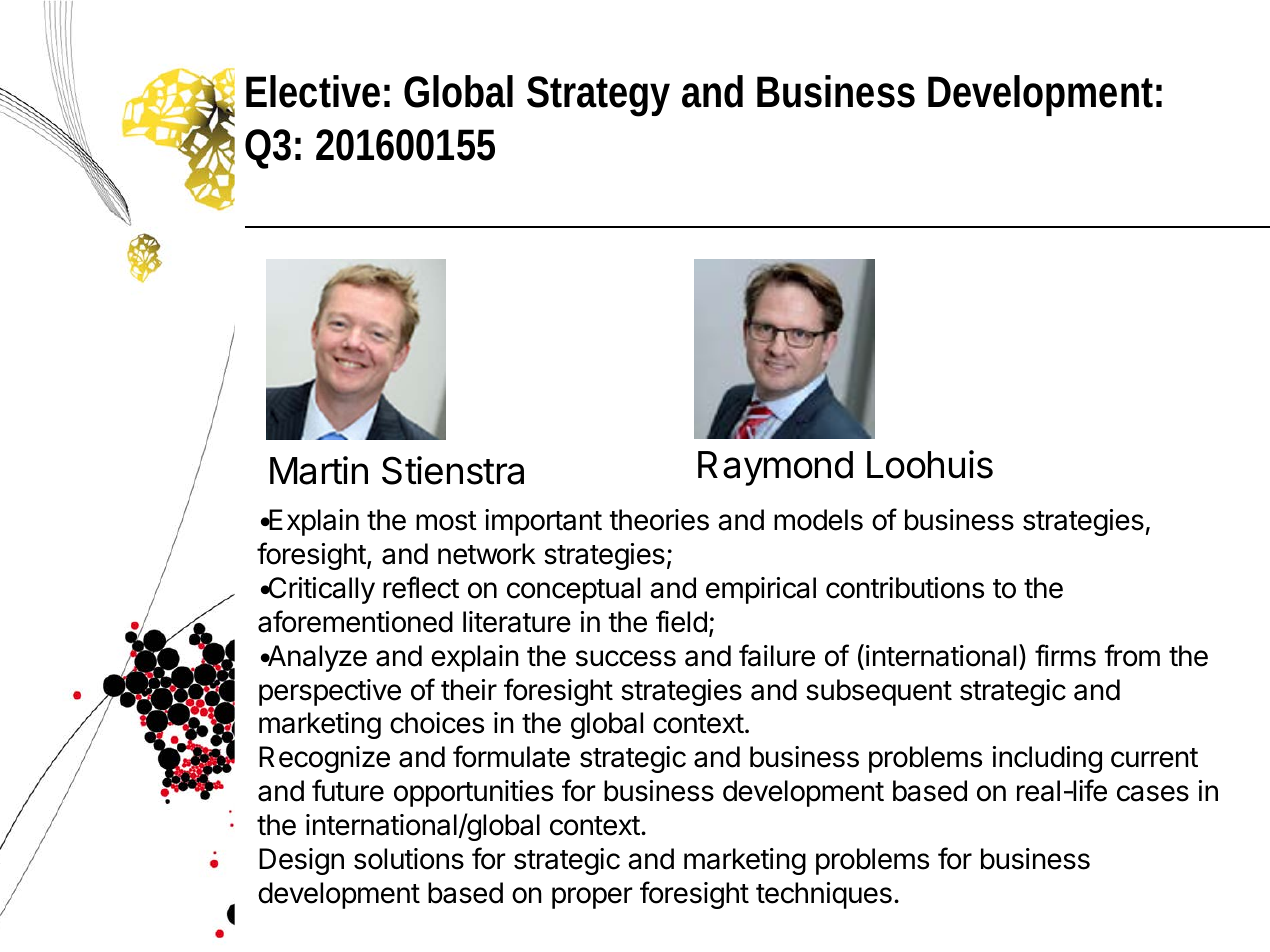 This image has height=952, width=1270. What do you see at coordinates (905, 588) in the image?
I see `contributions` at bounding box center [905, 588].
